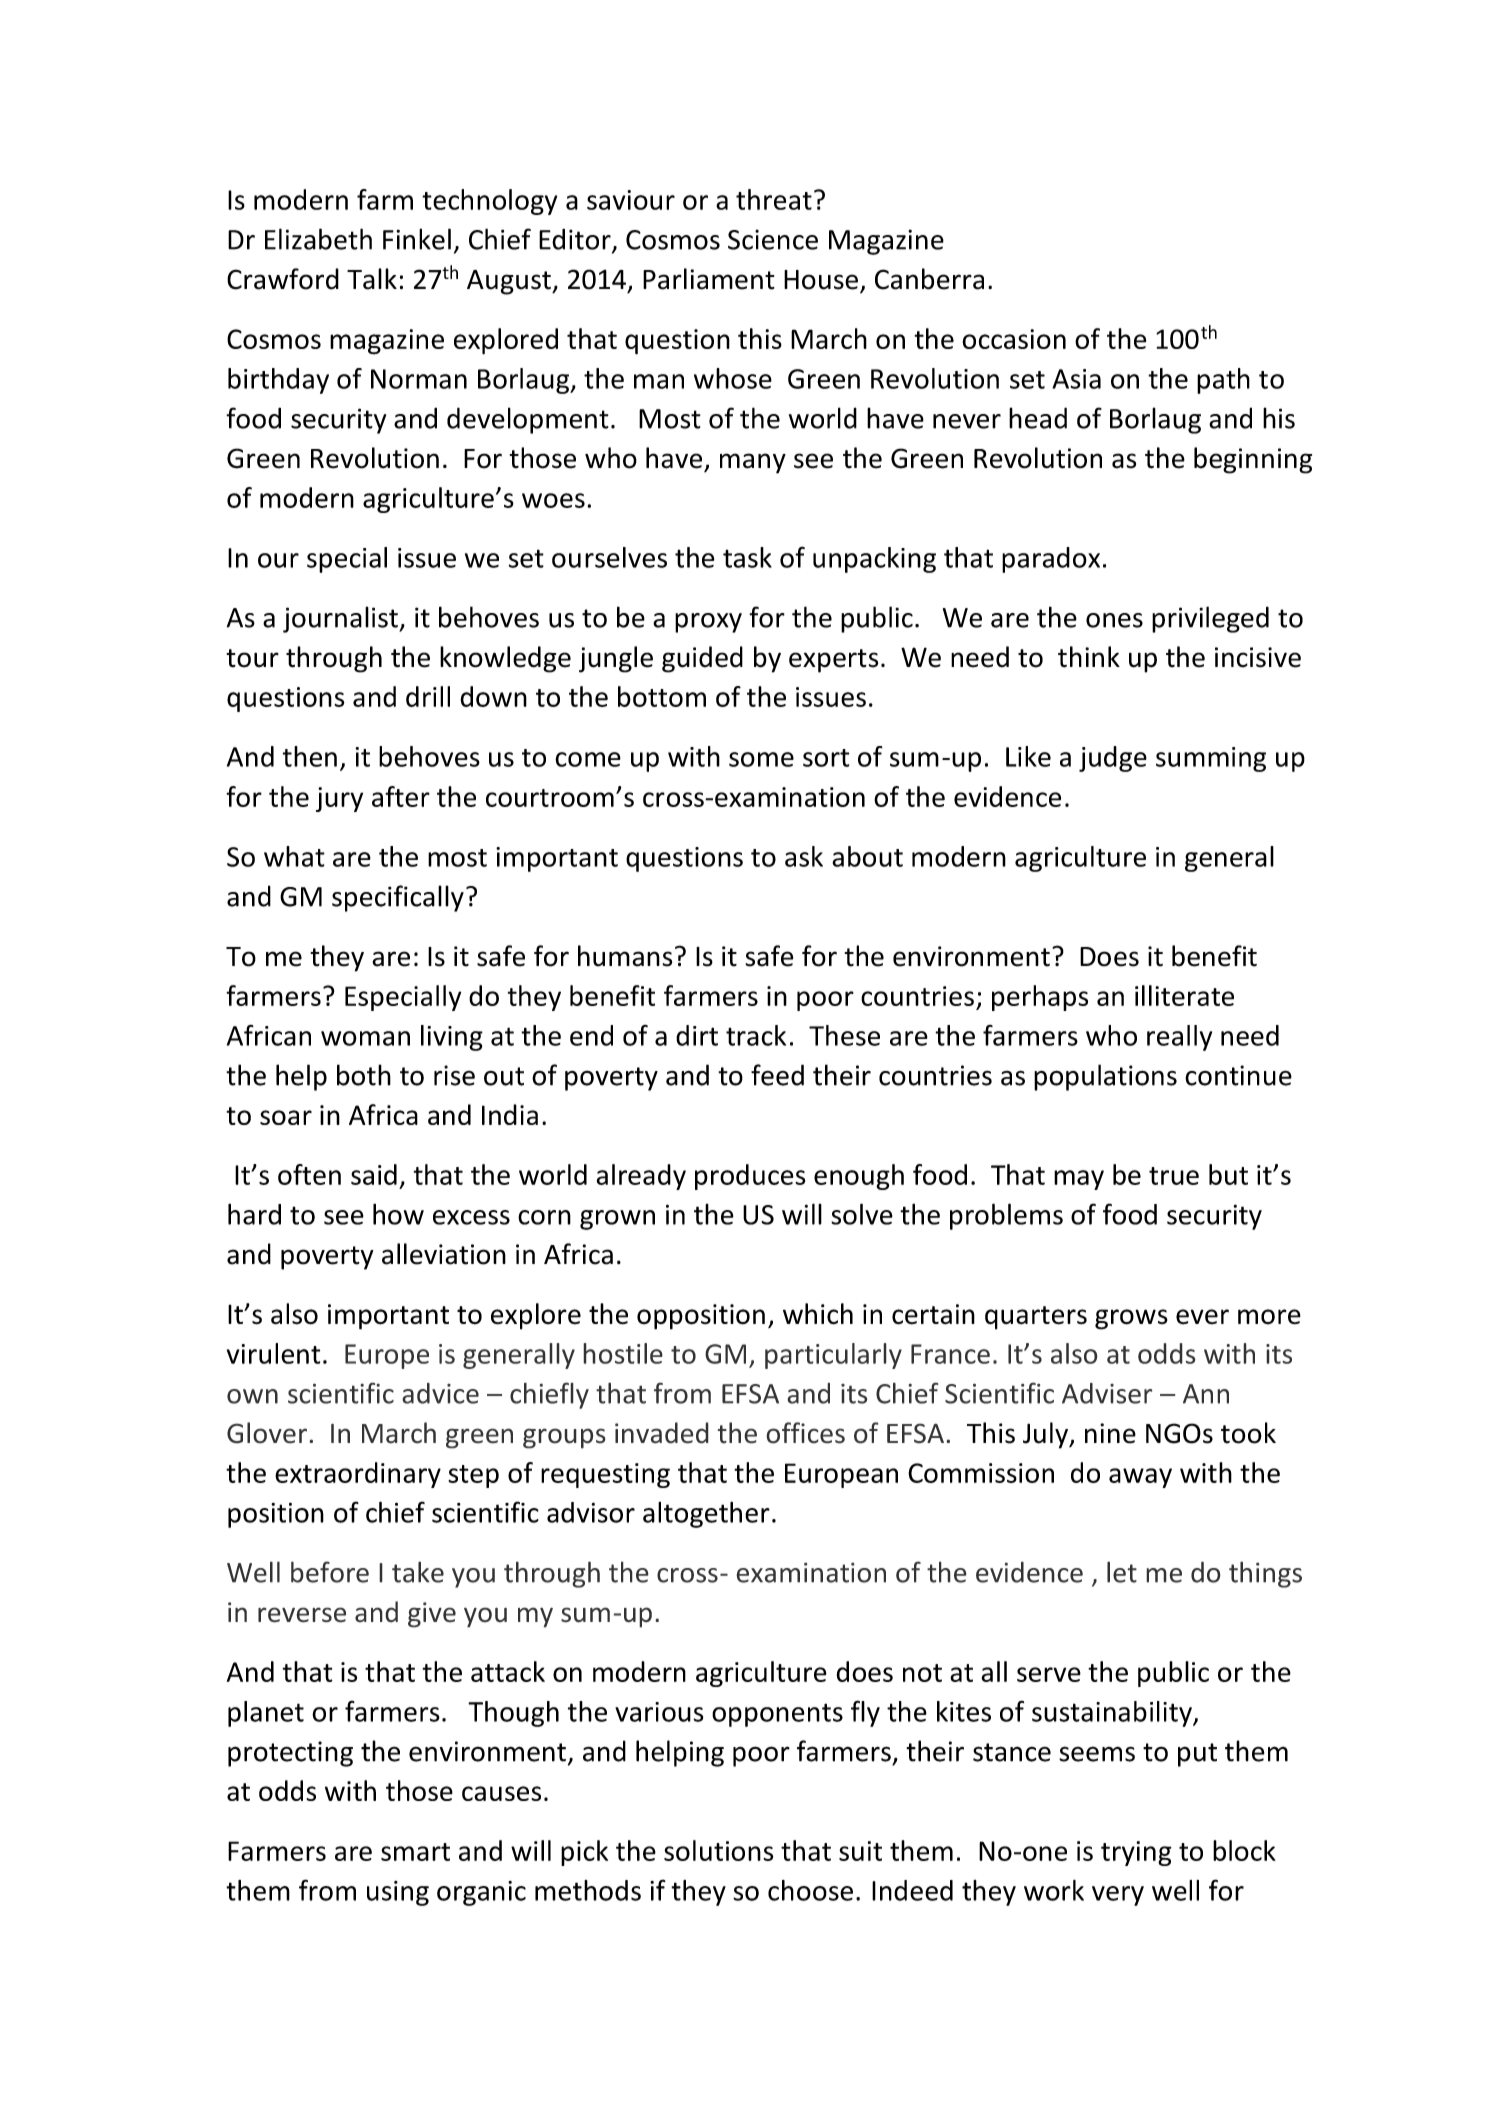  Describe the element at coordinates (1131, 1319) in the screenshot. I see `grows` at that location.
